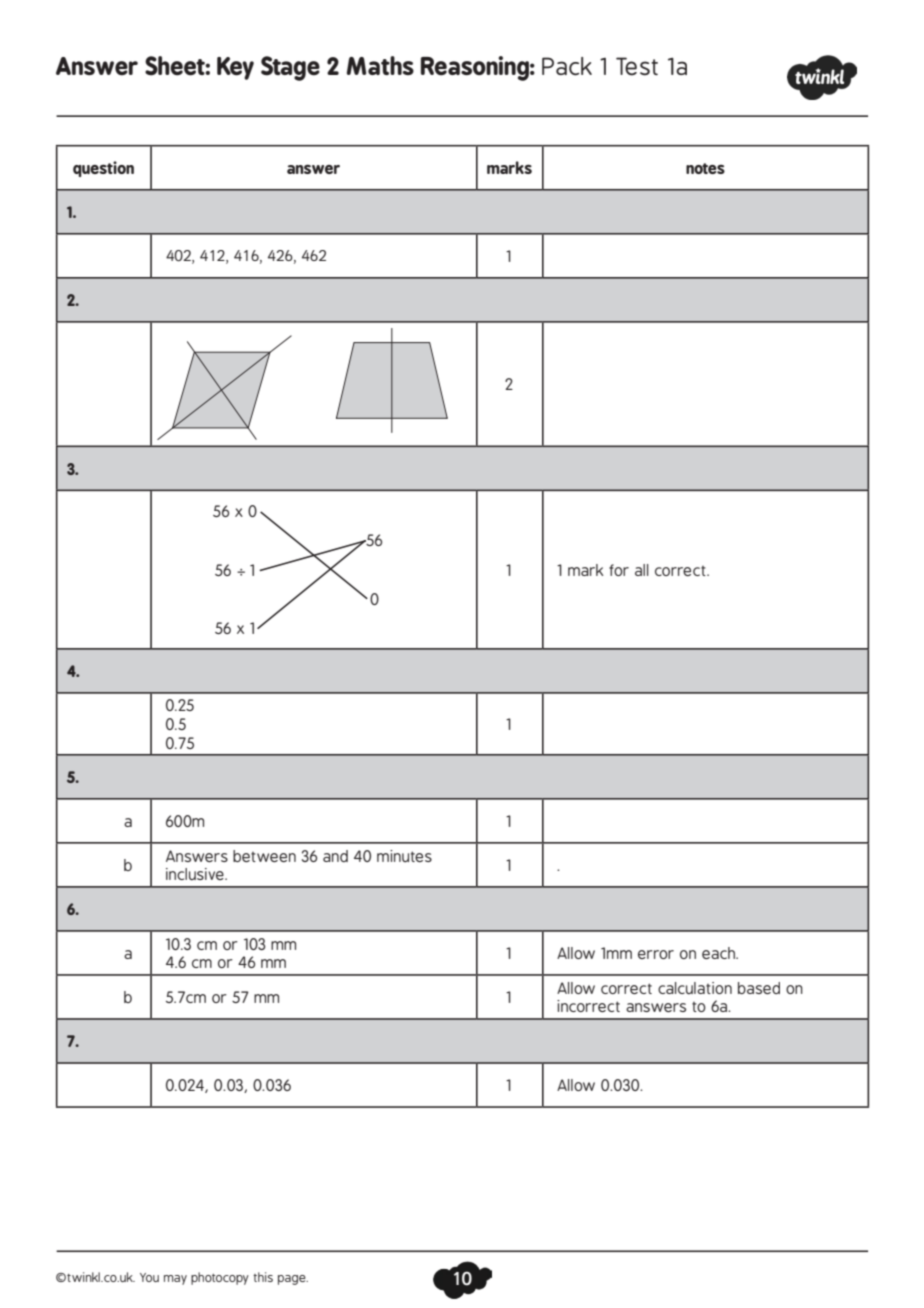  What do you see at coordinates (264, 856) in the screenshot?
I see `between` at bounding box center [264, 856].
